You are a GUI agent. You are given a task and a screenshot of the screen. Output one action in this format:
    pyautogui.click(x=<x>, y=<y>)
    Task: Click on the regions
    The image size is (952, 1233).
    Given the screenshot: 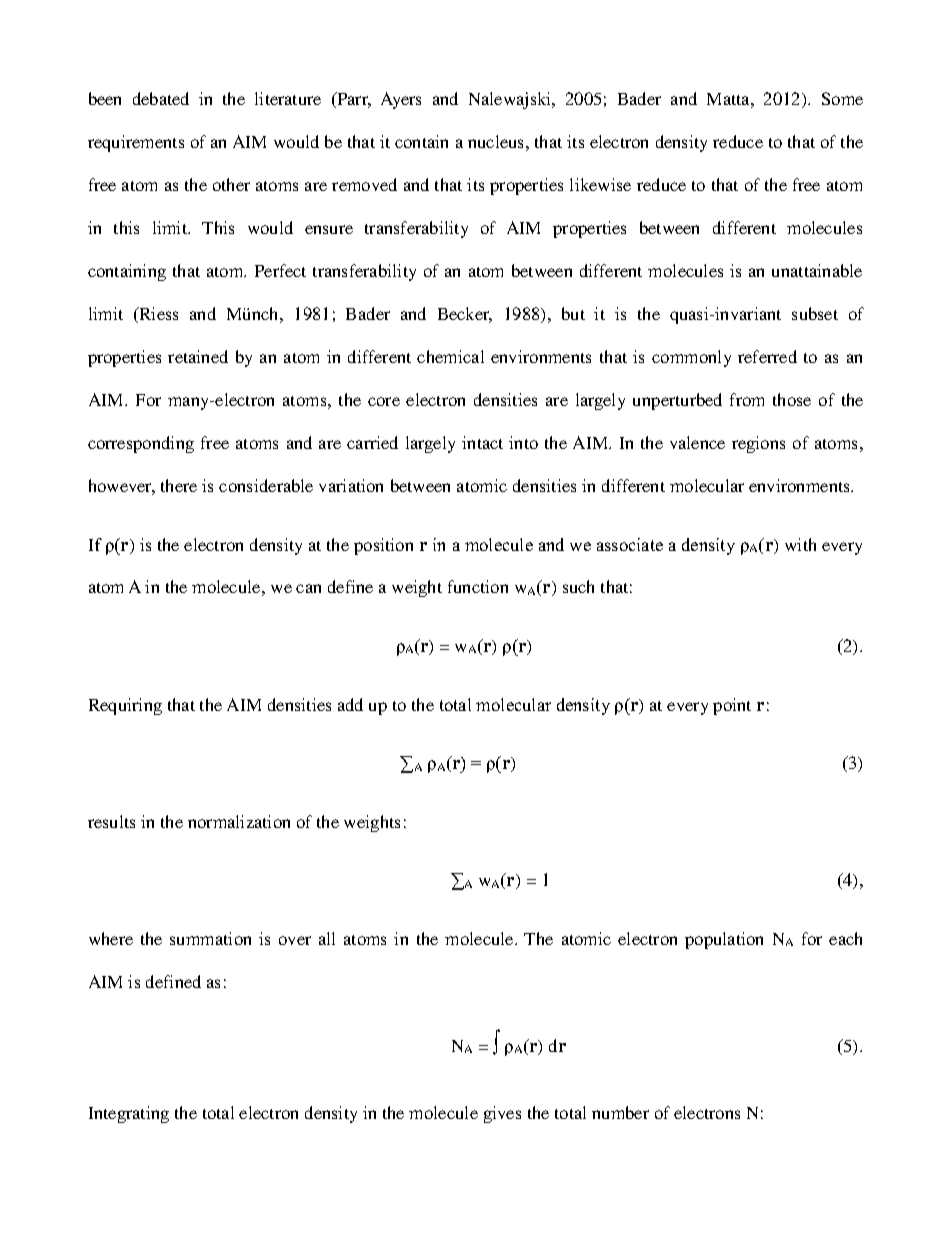 What is the action you would take?
    pyautogui.click(x=758, y=444)
